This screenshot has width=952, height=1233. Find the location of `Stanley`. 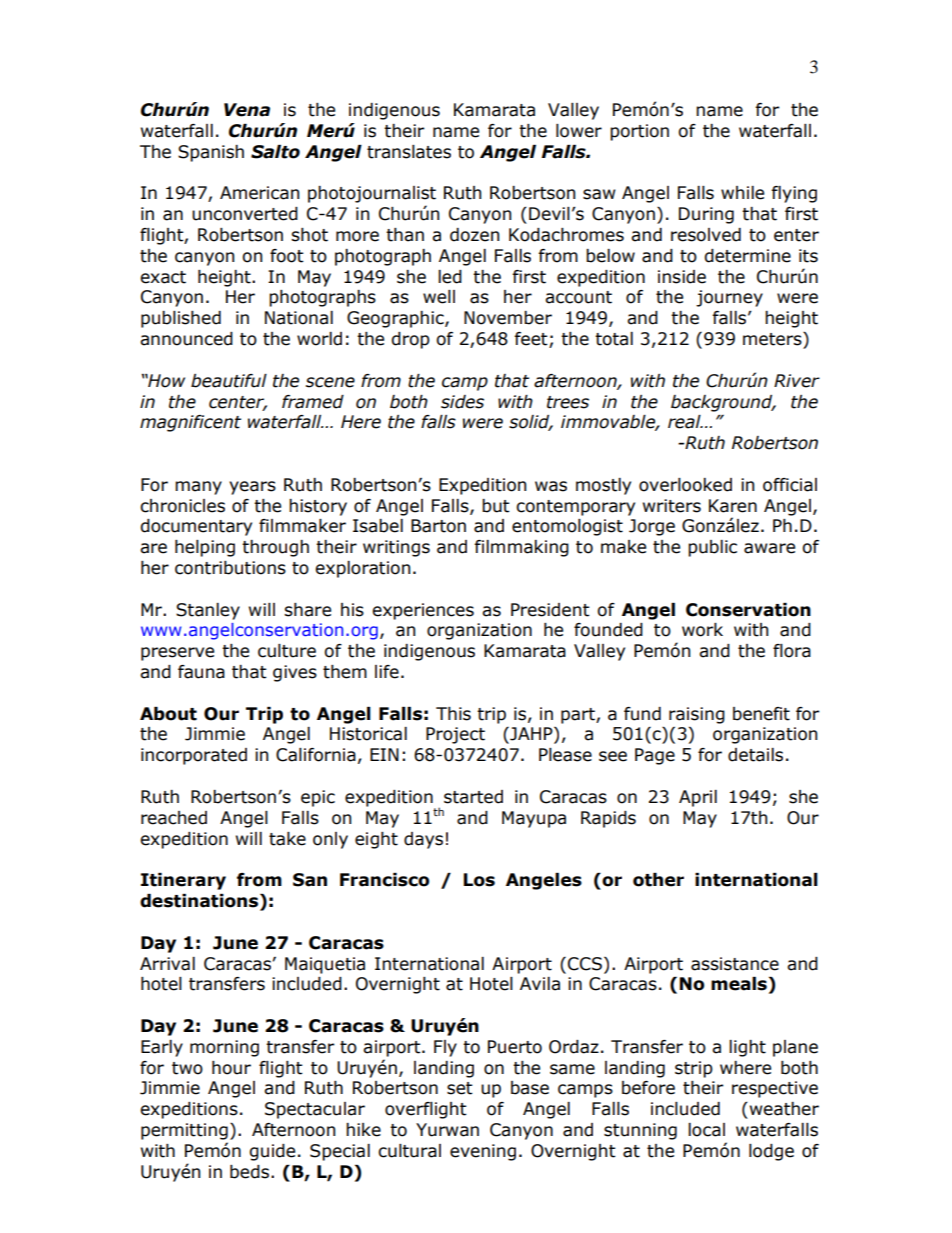

Stanley is located at coordinates (208, 611).
